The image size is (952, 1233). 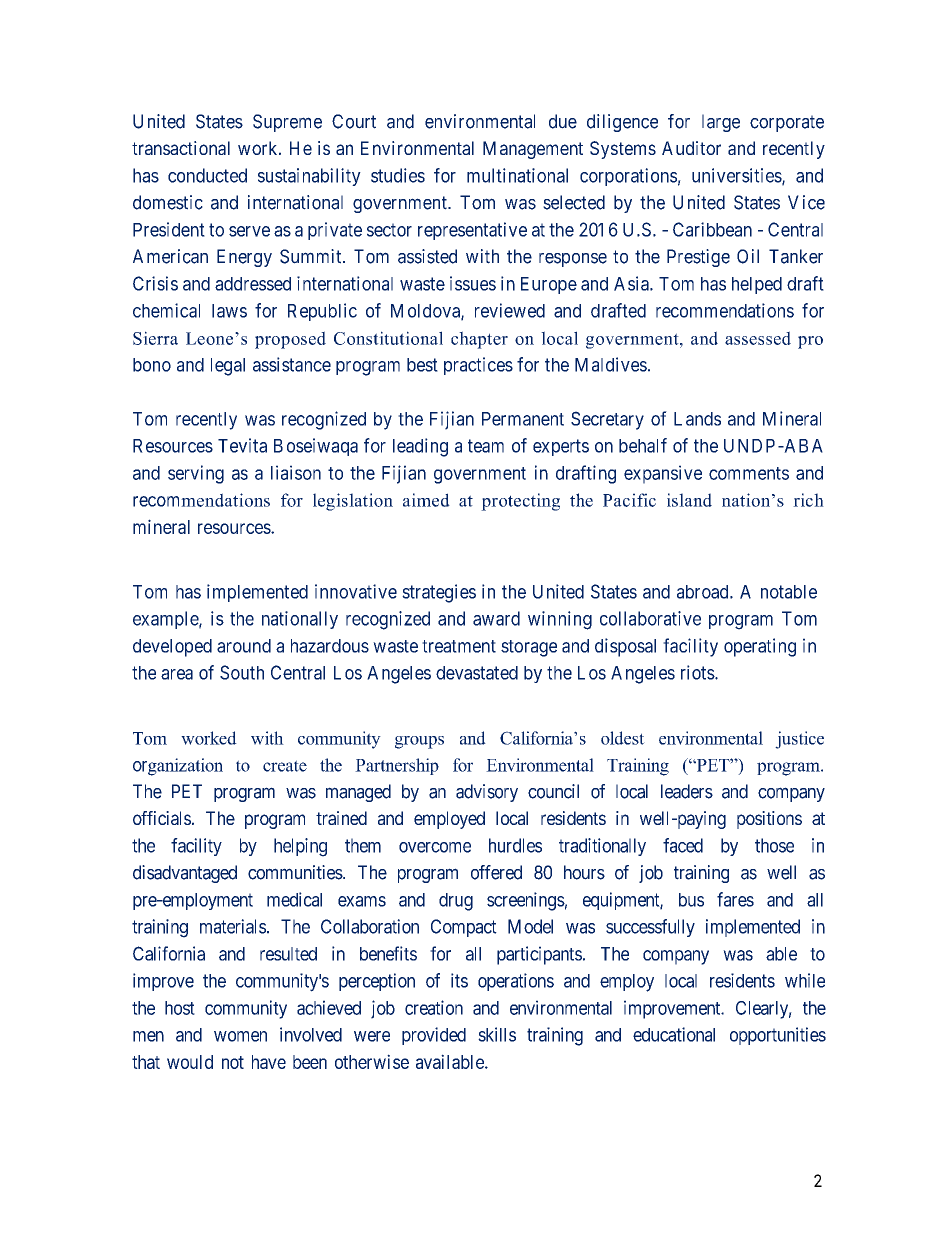 I want to click on Auditor, so click(x=691, y=148).
